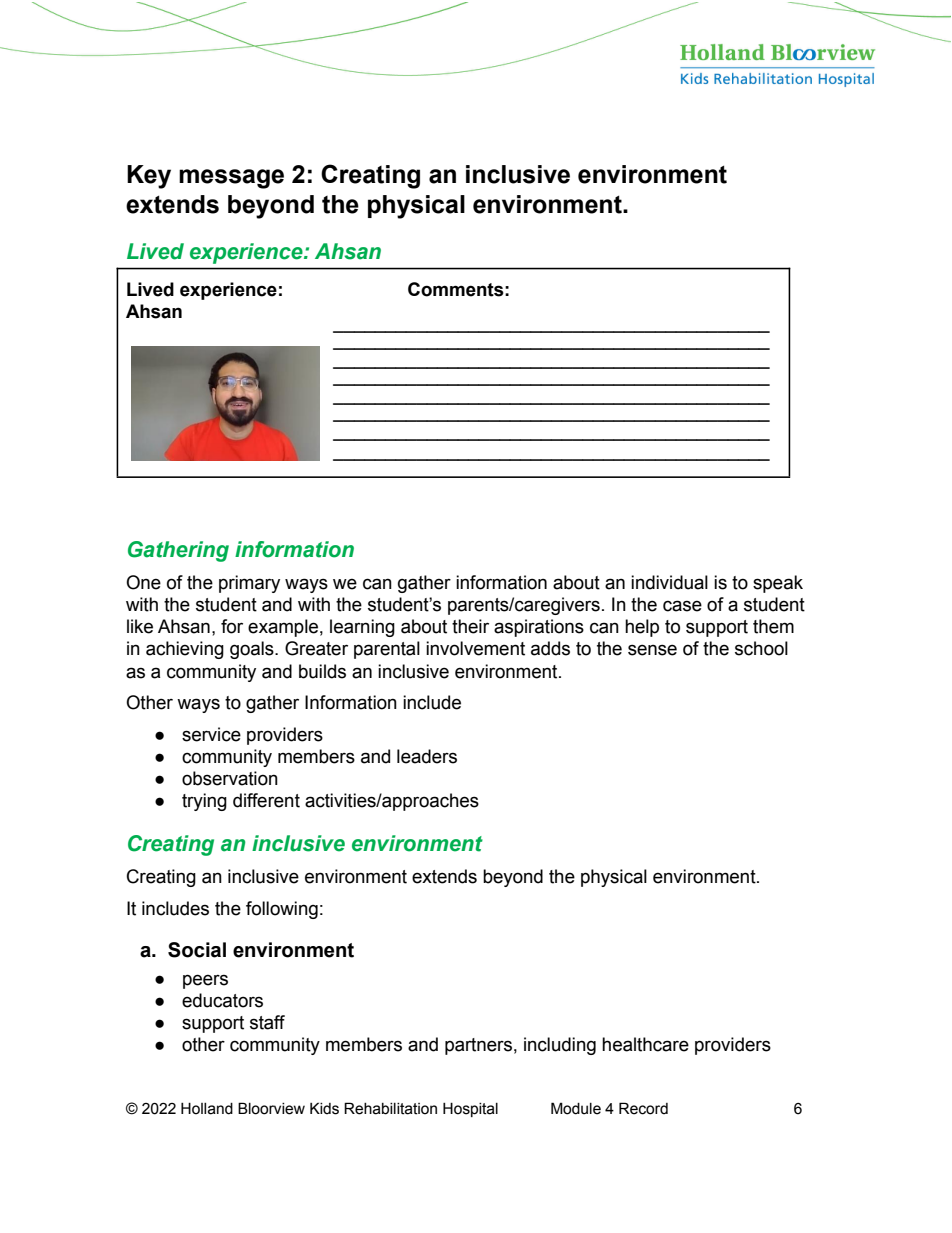 Image resolution: width=952 pixels, height=1233 pixels. Describe the element at coordinates (475, 648) in the document. I see `involvement` at that location.
